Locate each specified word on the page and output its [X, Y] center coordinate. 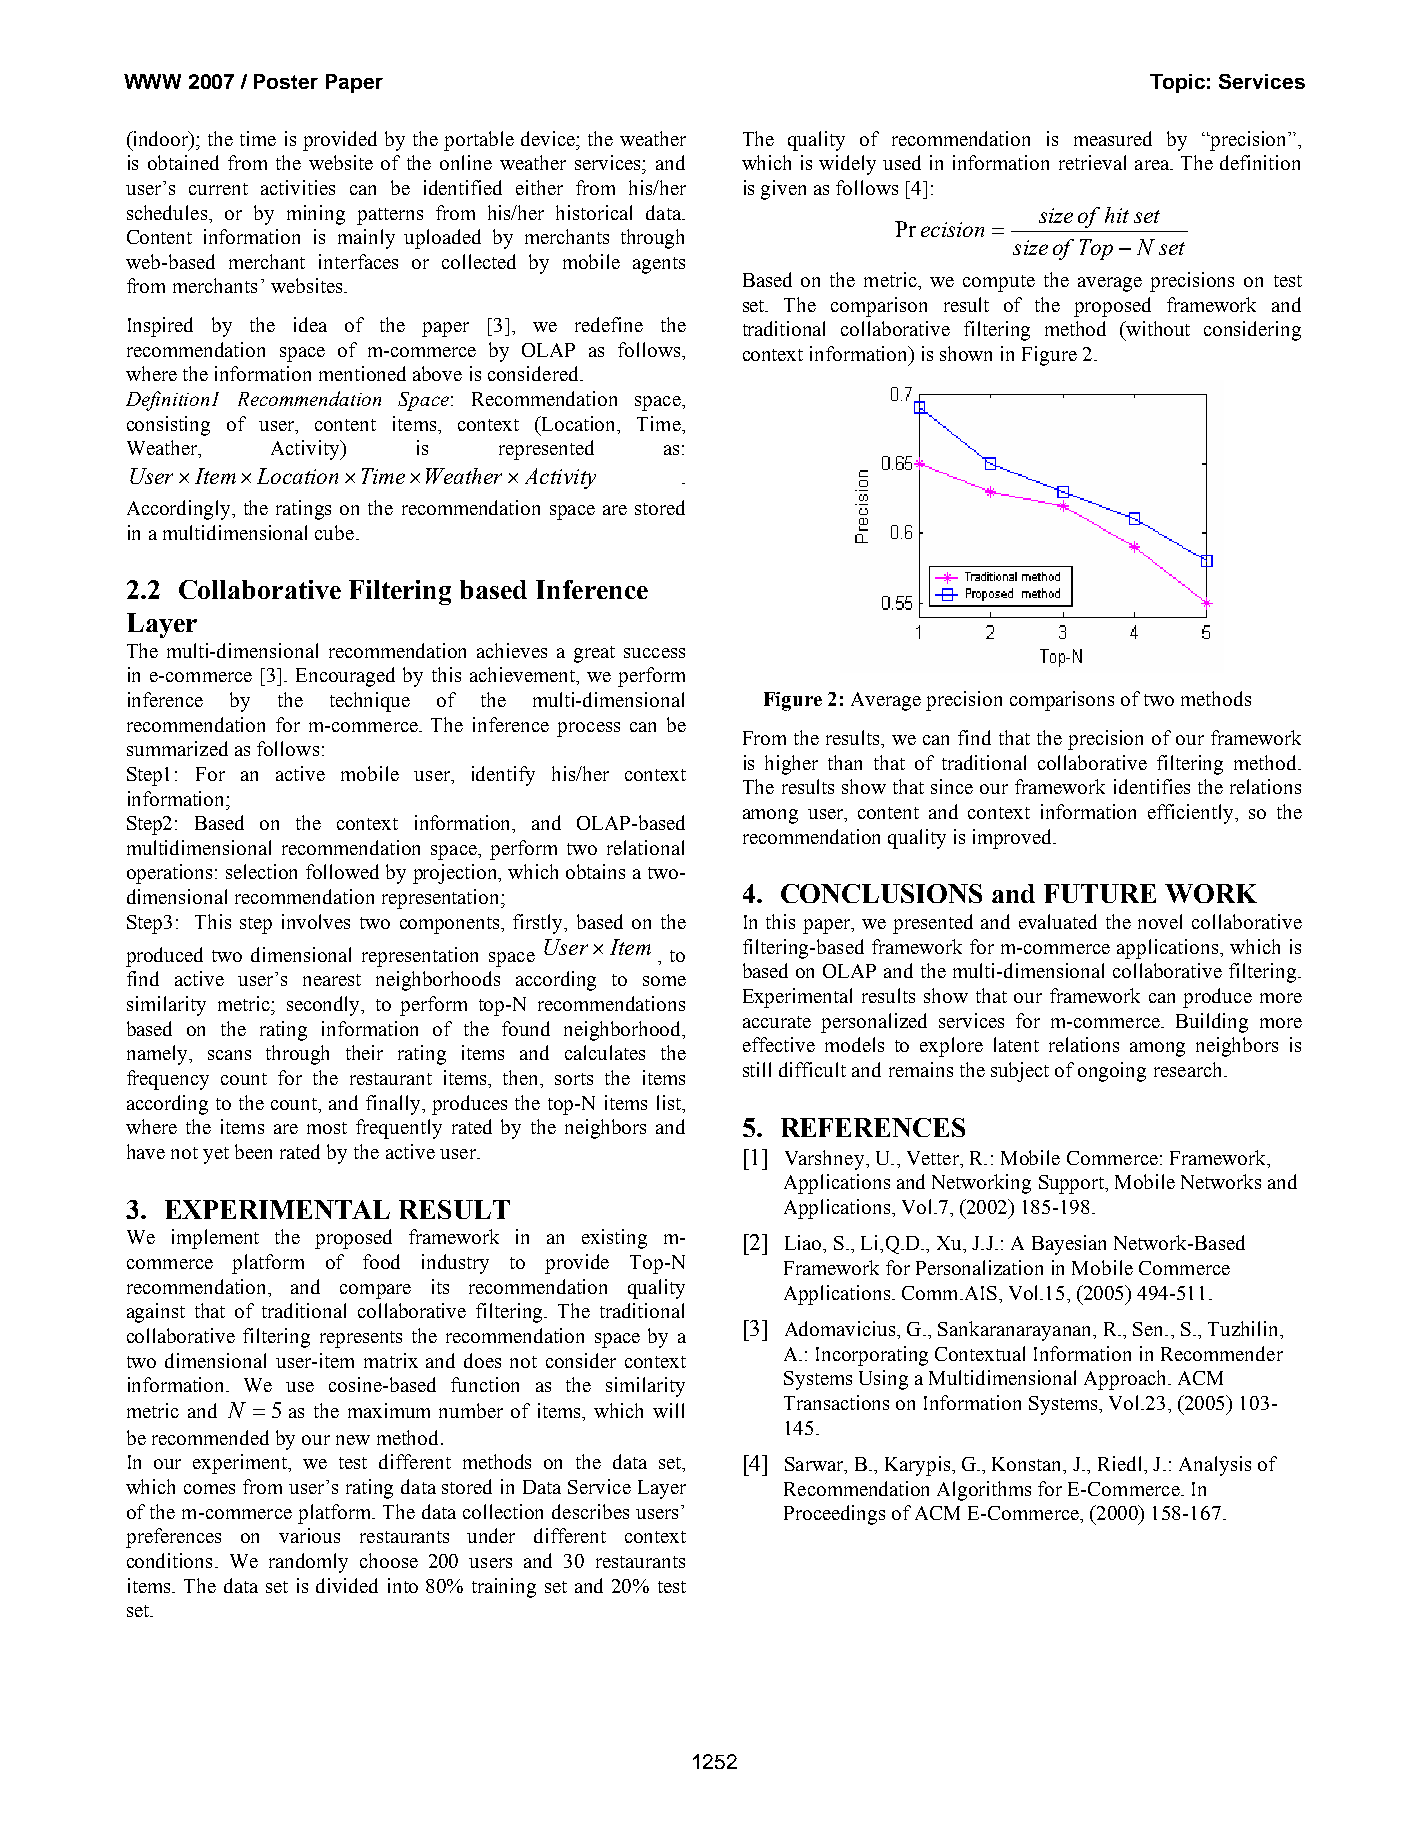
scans [229, 1055]
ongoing [1112, 1072]
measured [1113, 138]
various [309, 1535]
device [549, 138]
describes [590, 1511]
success [654, 653]
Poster [286, 81]
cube [336, 532]
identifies [1152, 786]
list [670, 1102]
